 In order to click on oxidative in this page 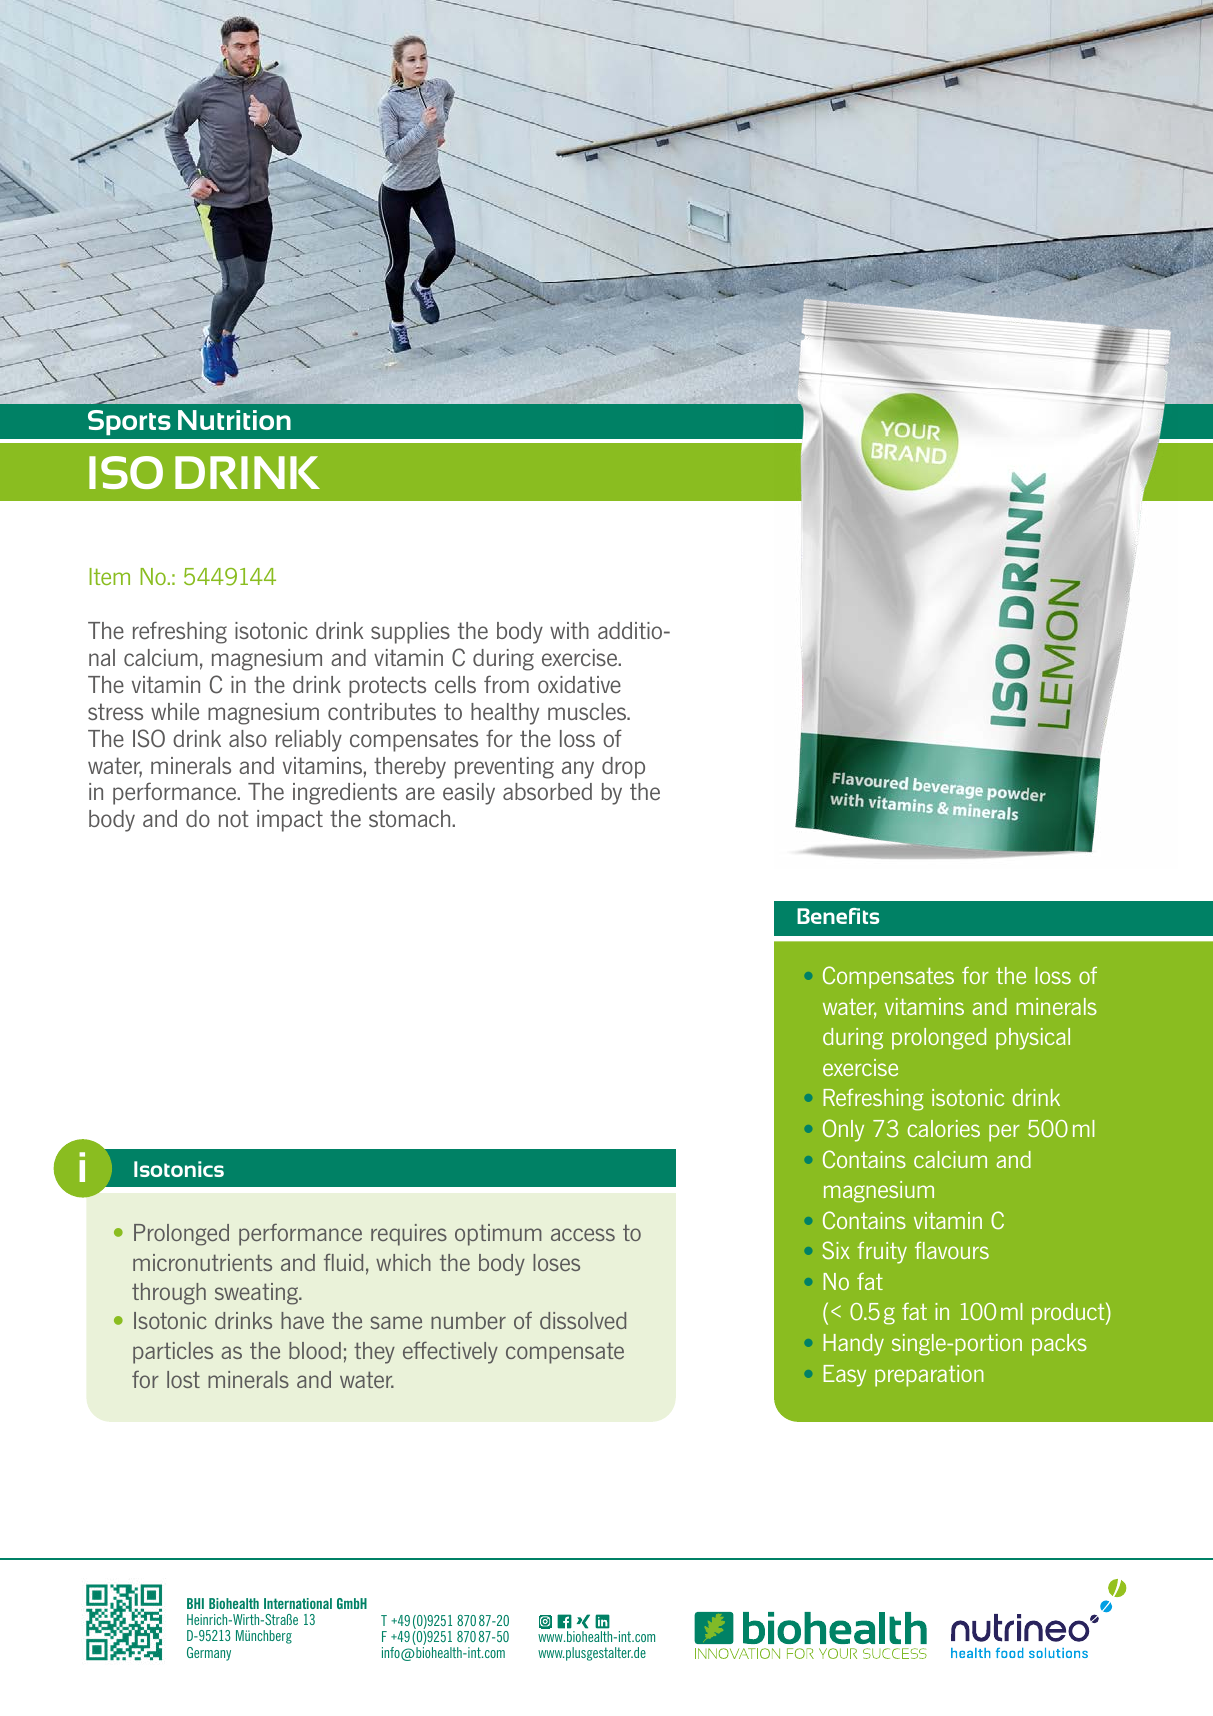, I will do `click(579, 684)`.
